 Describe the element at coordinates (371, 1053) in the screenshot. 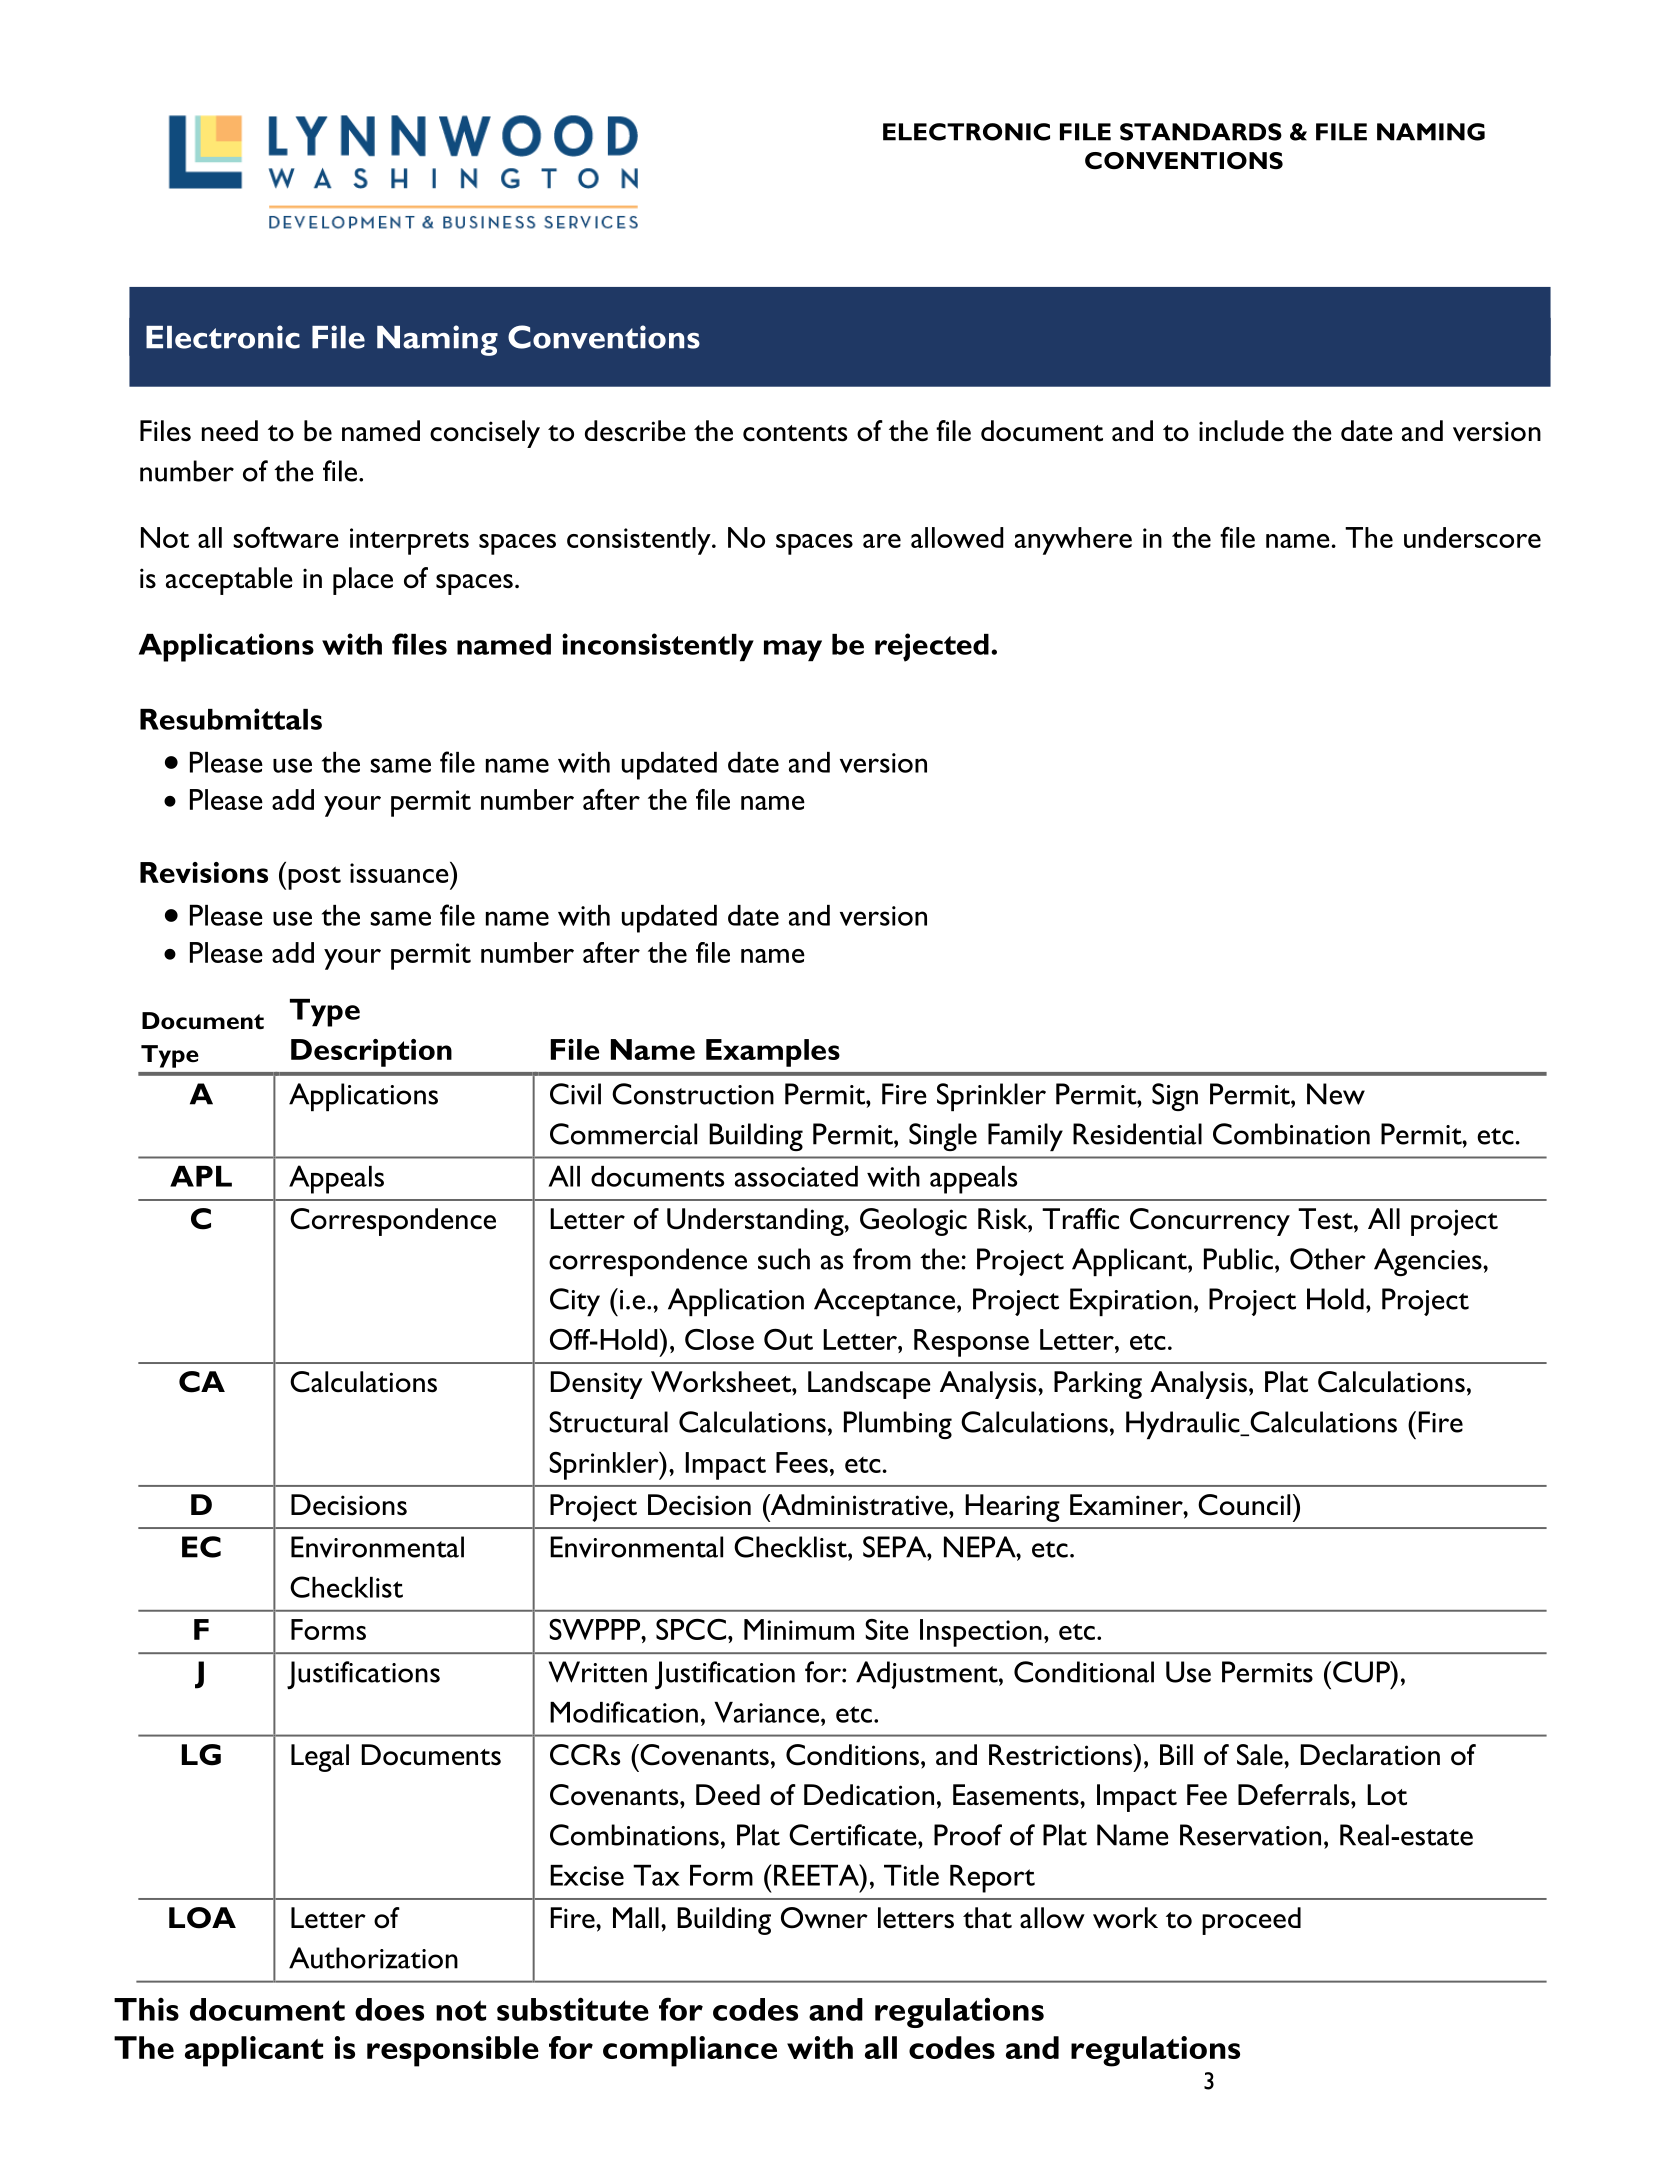

I see `Description` at that location.
